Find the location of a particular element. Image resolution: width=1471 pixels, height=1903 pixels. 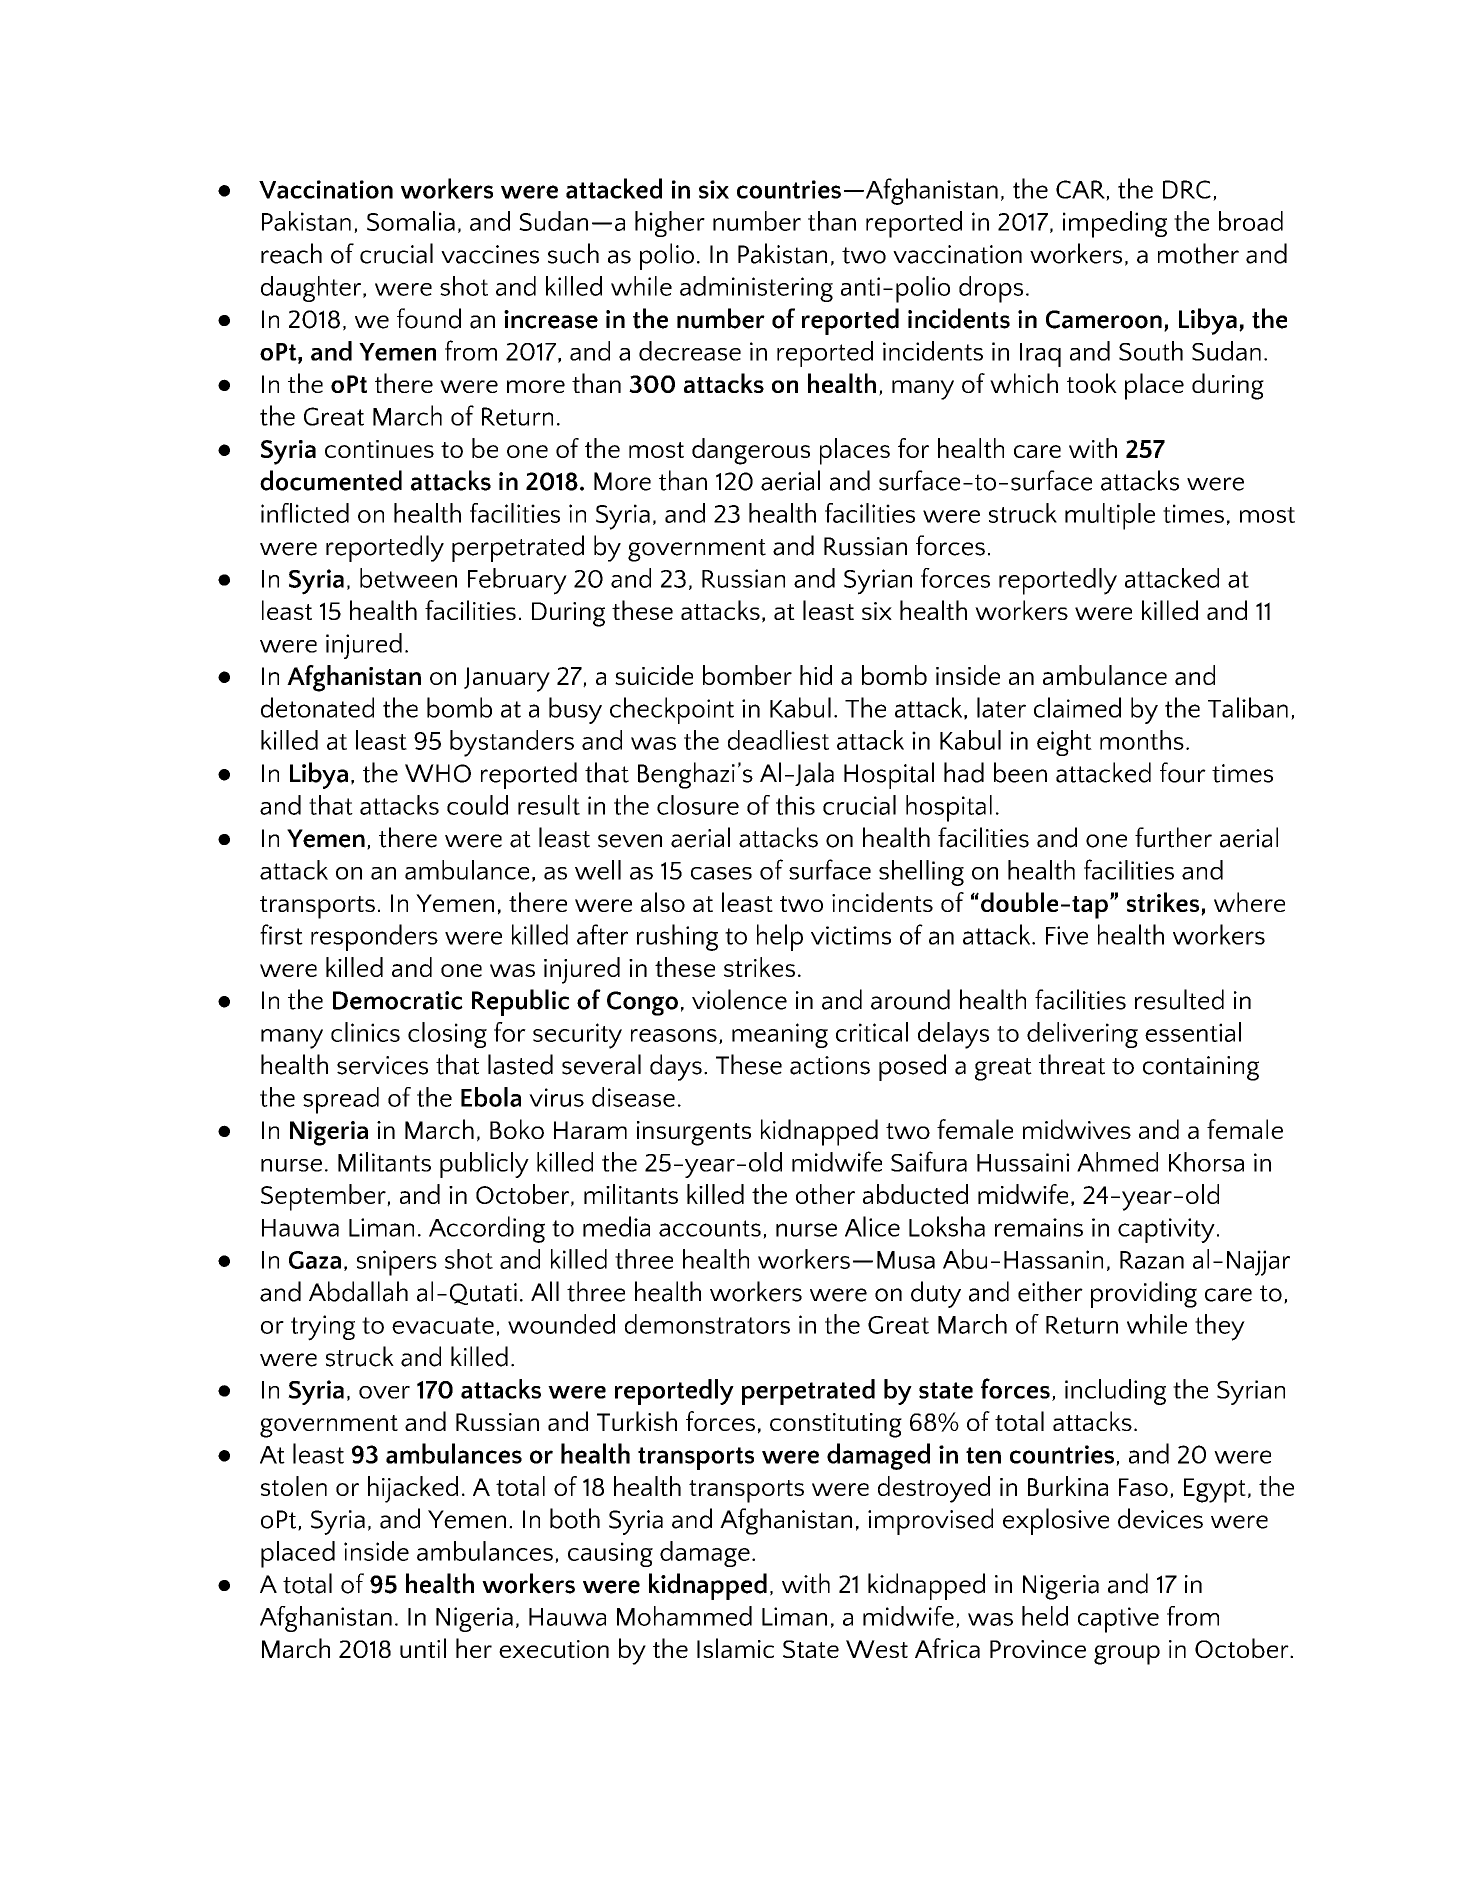

Somalia is located at coordinates (411, 221).
